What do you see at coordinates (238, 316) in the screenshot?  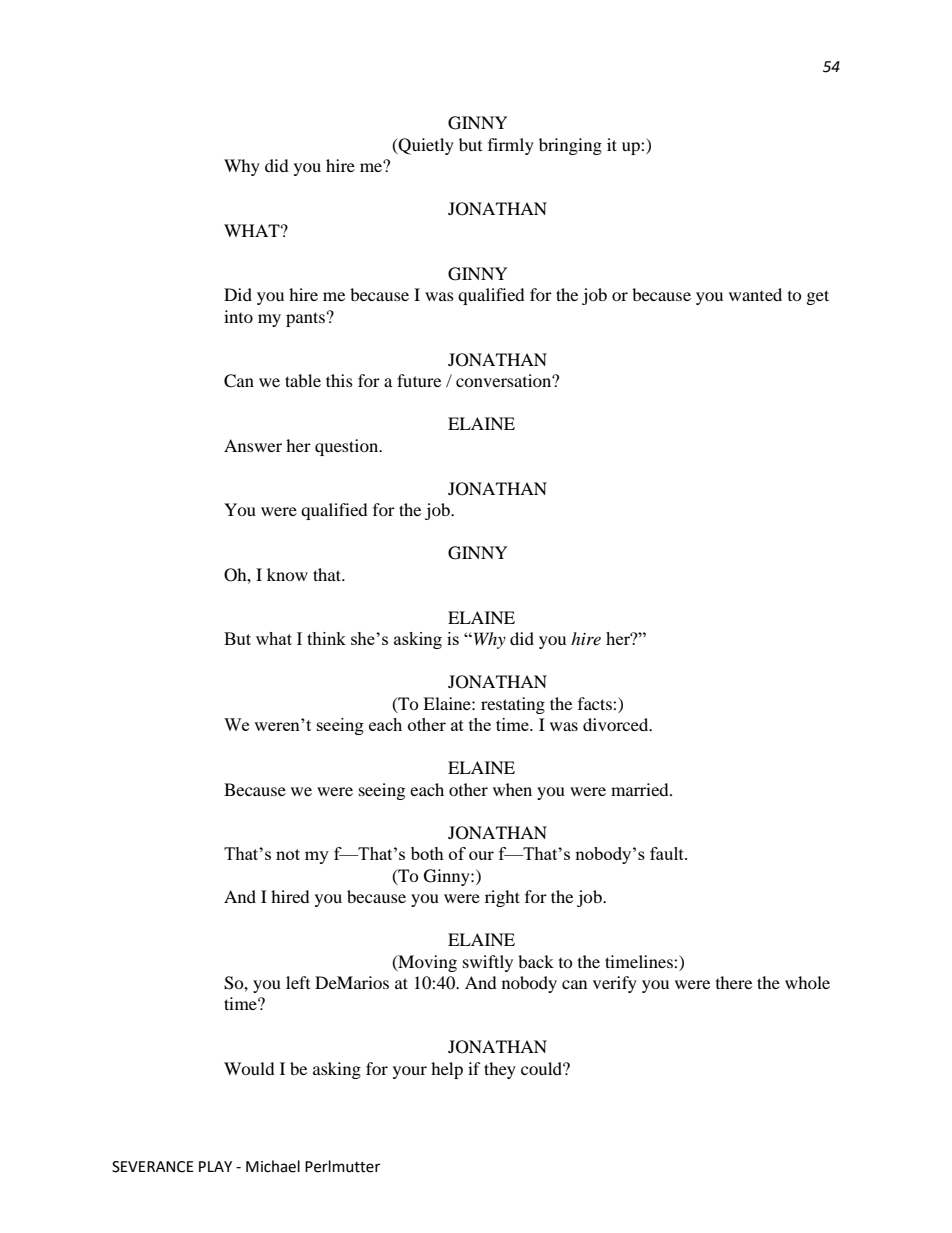 I see `into` at bounding box center [238, 316].
